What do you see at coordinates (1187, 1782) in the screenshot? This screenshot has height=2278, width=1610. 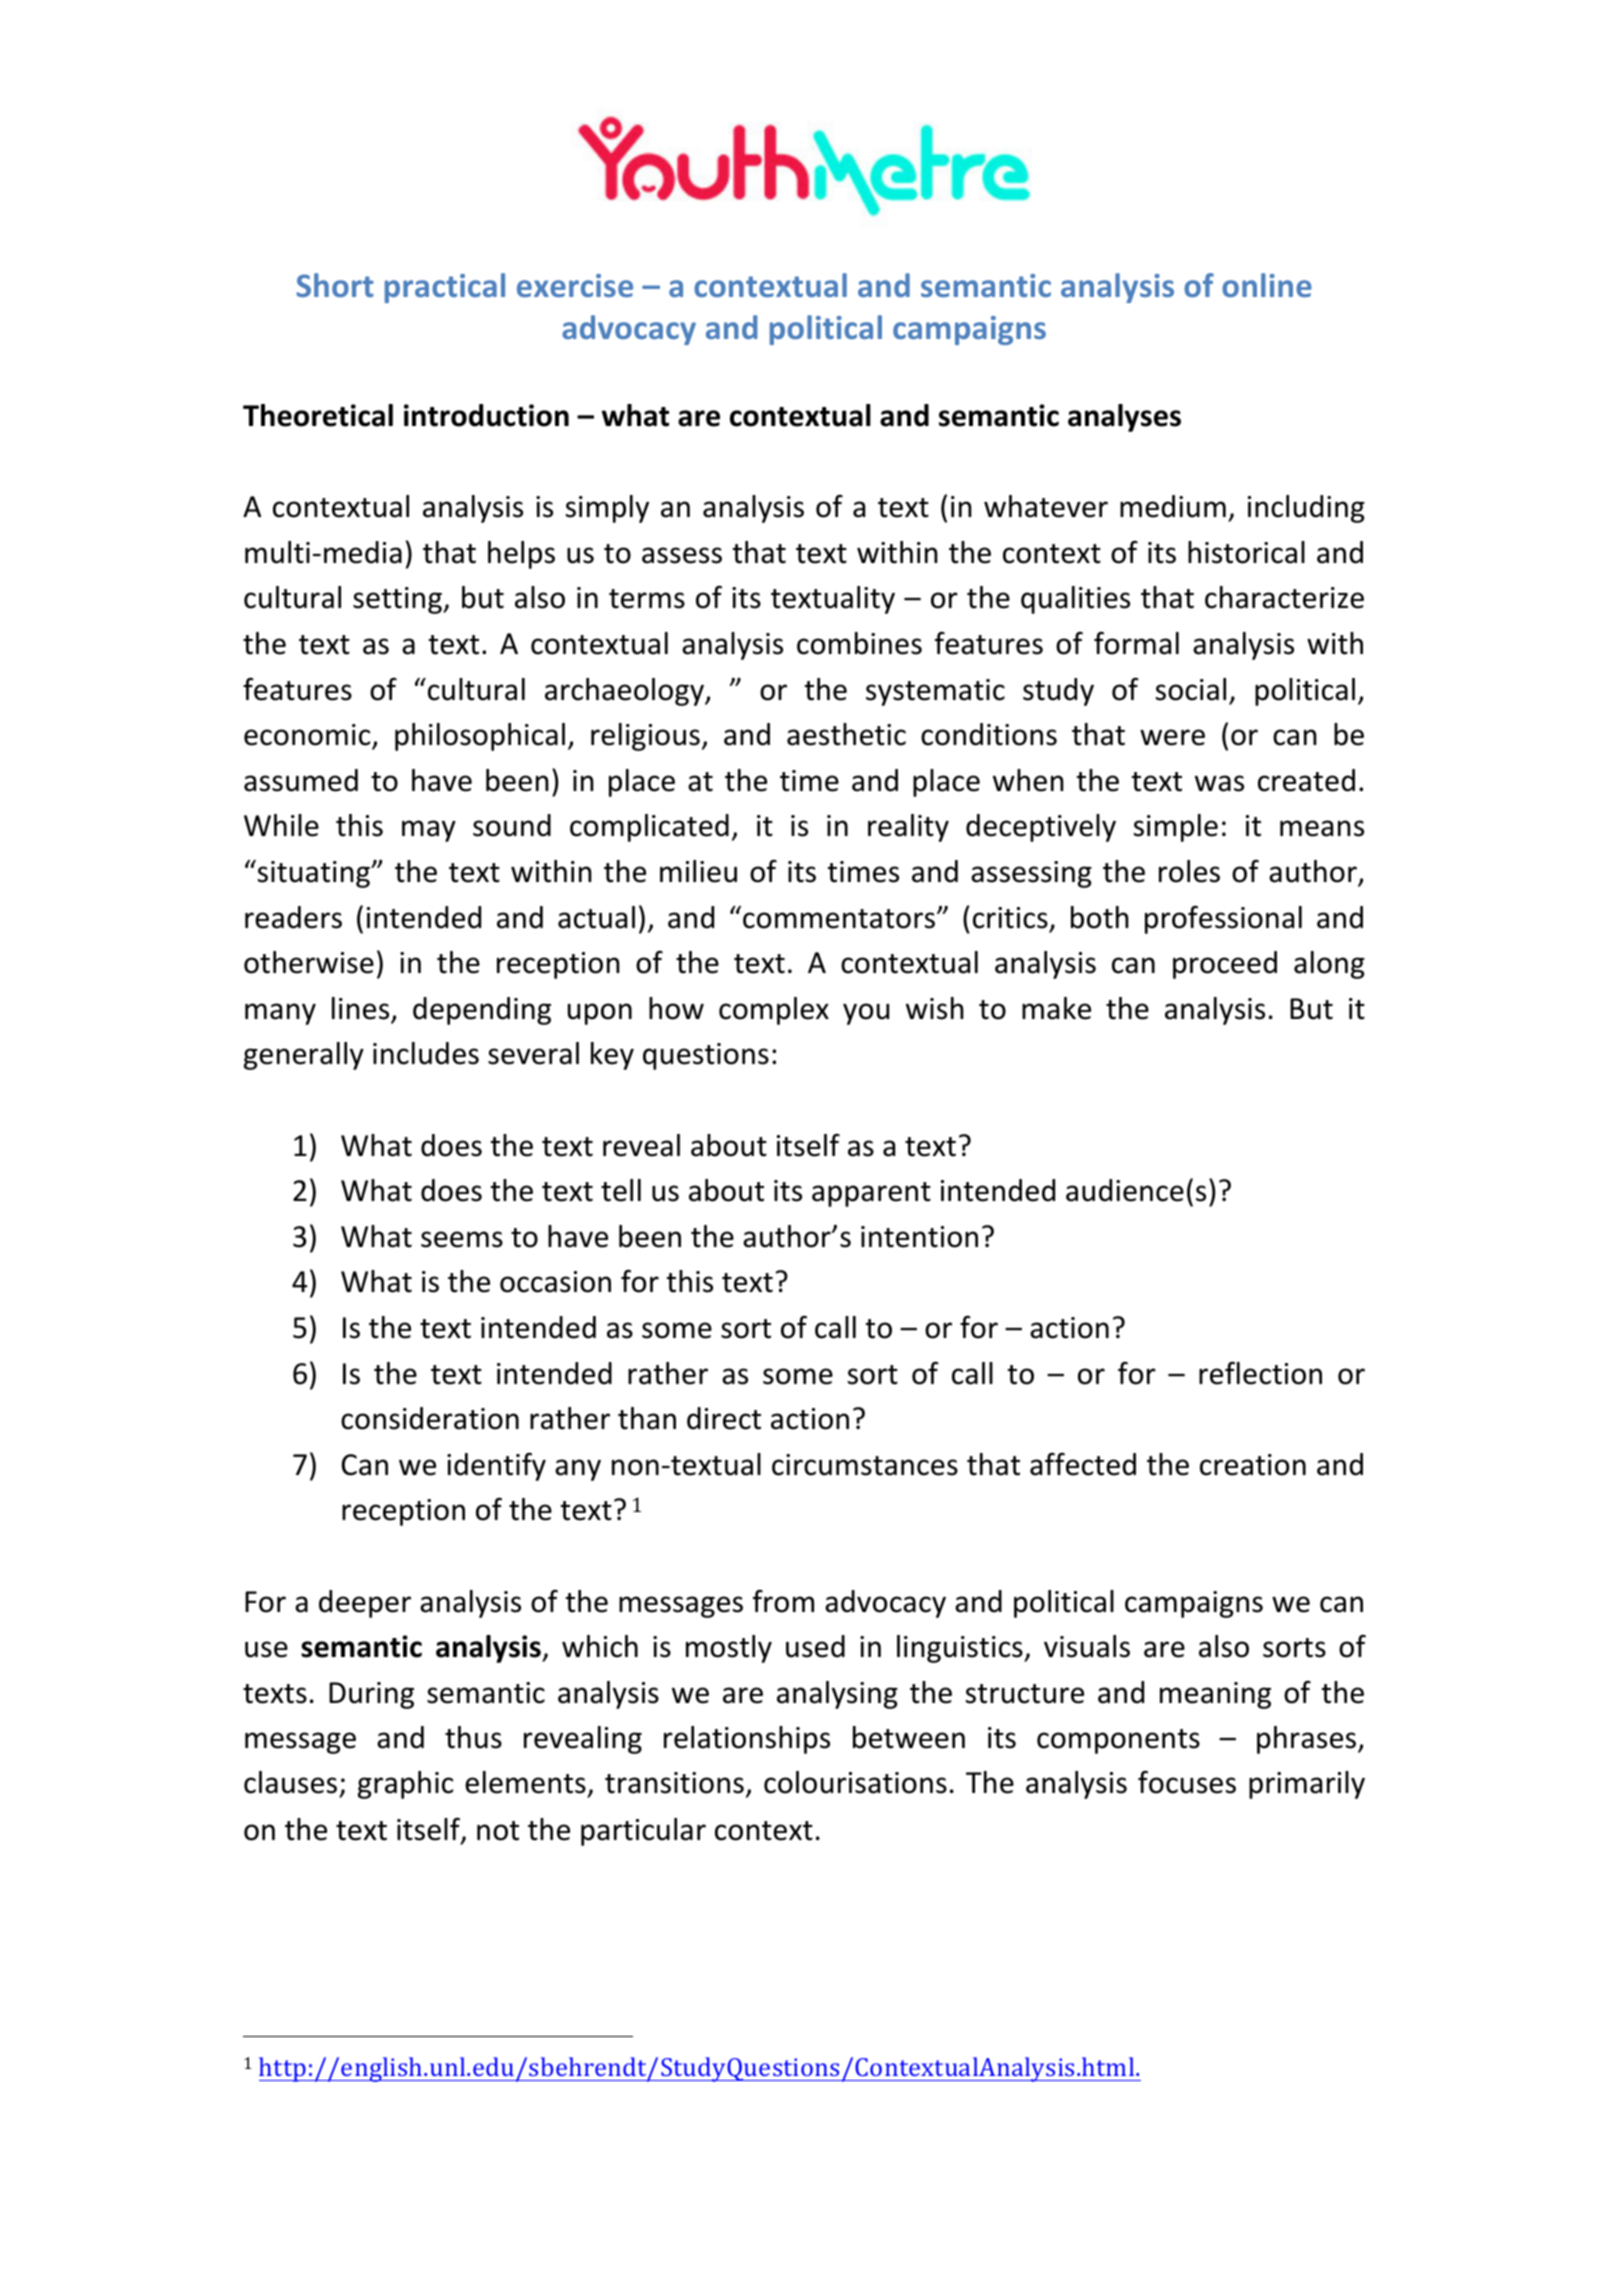 I see `focuses` at bounding box center [1187, 1782].
